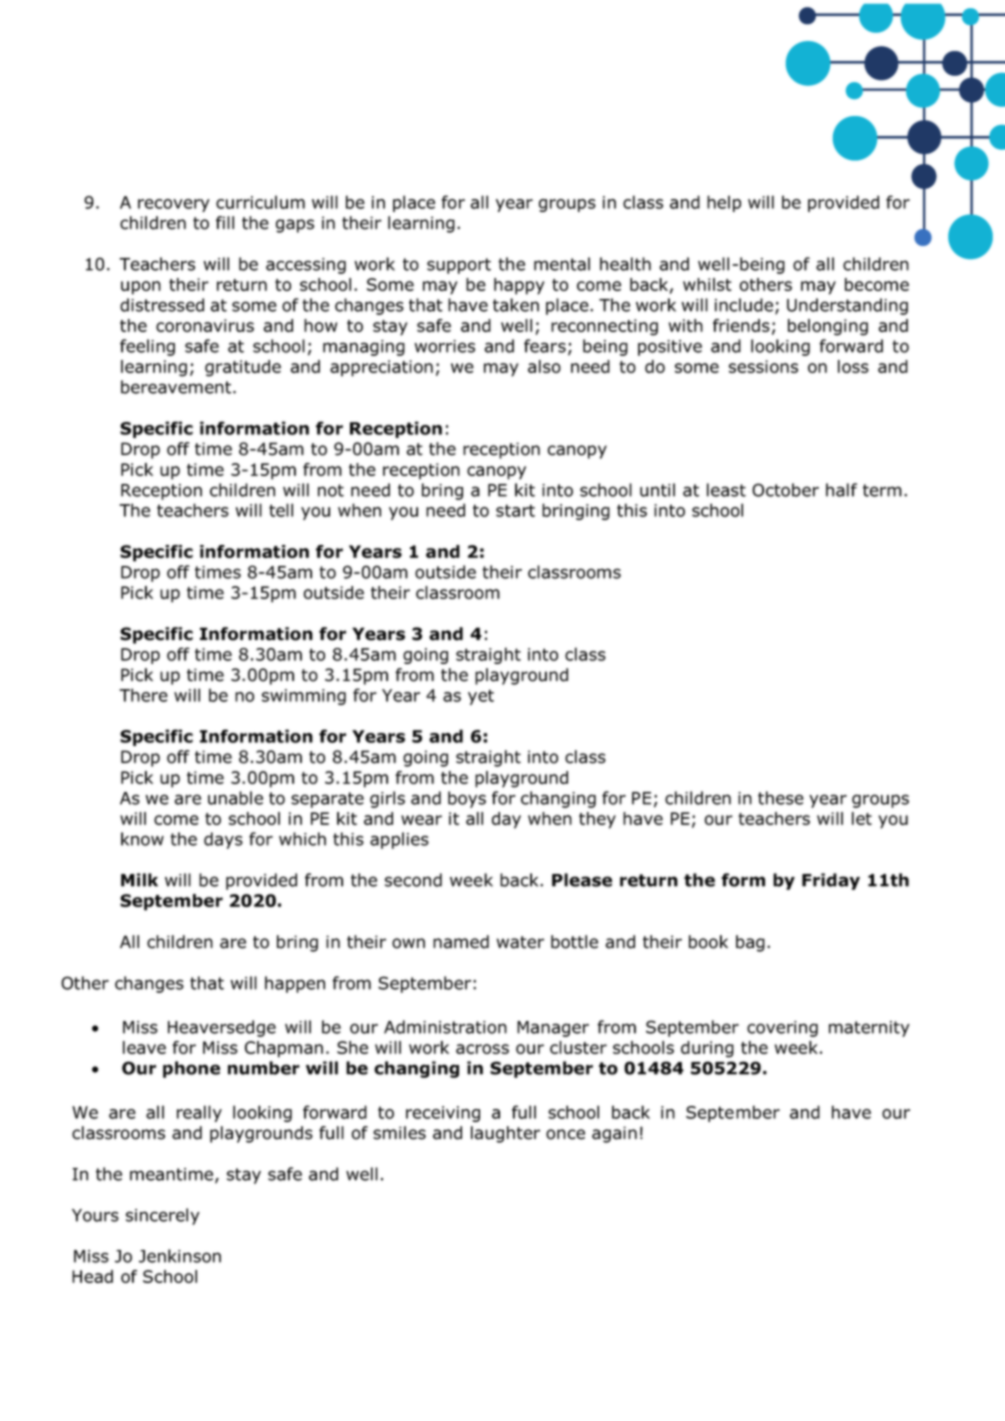 Image resolution: width=1005 pixels, height=1421 pixels. Describe the element at coordinates (781, 798) in the screenshot. I see `these` at that location.
